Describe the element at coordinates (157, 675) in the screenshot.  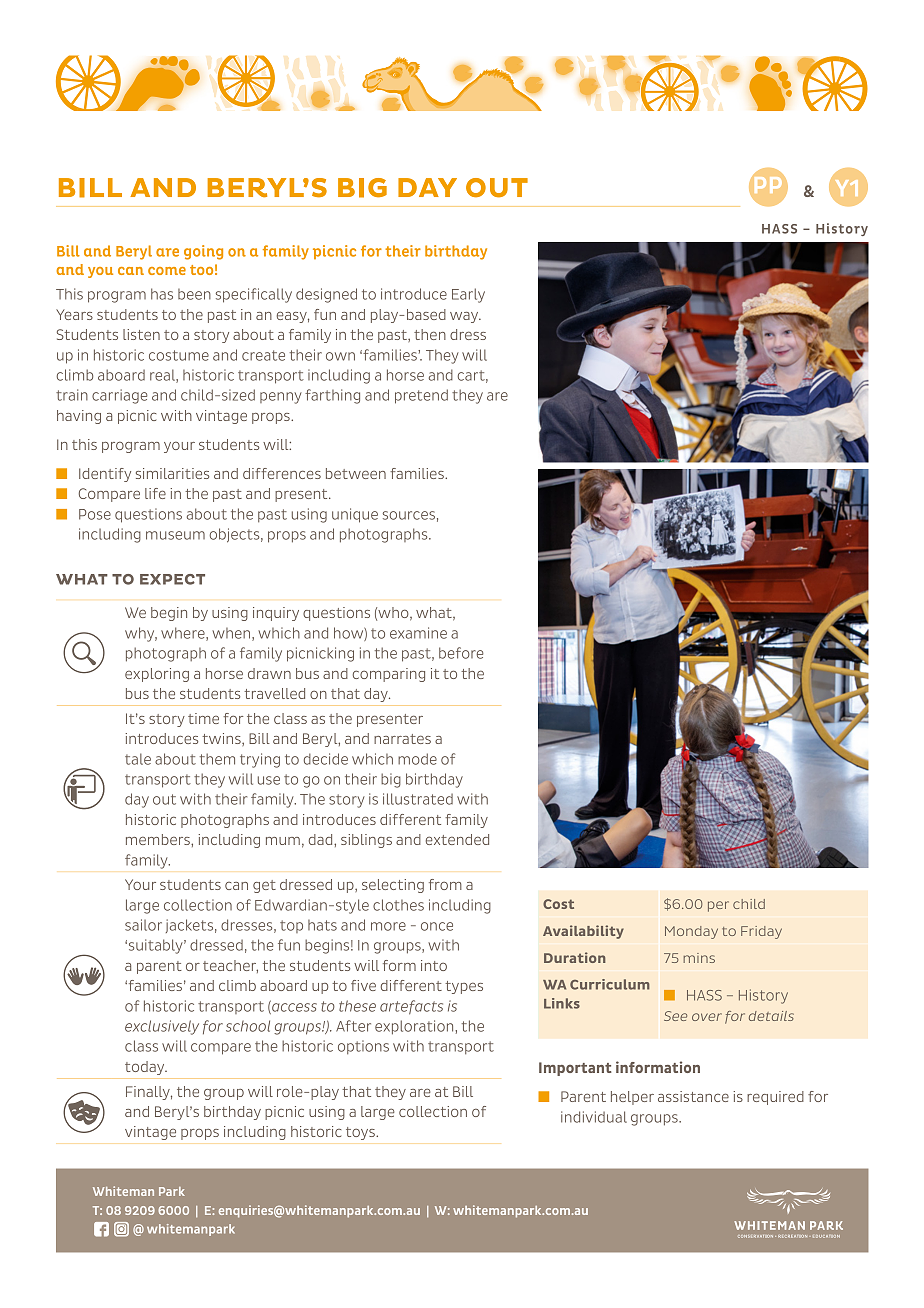
I see `exploring` at that location.
